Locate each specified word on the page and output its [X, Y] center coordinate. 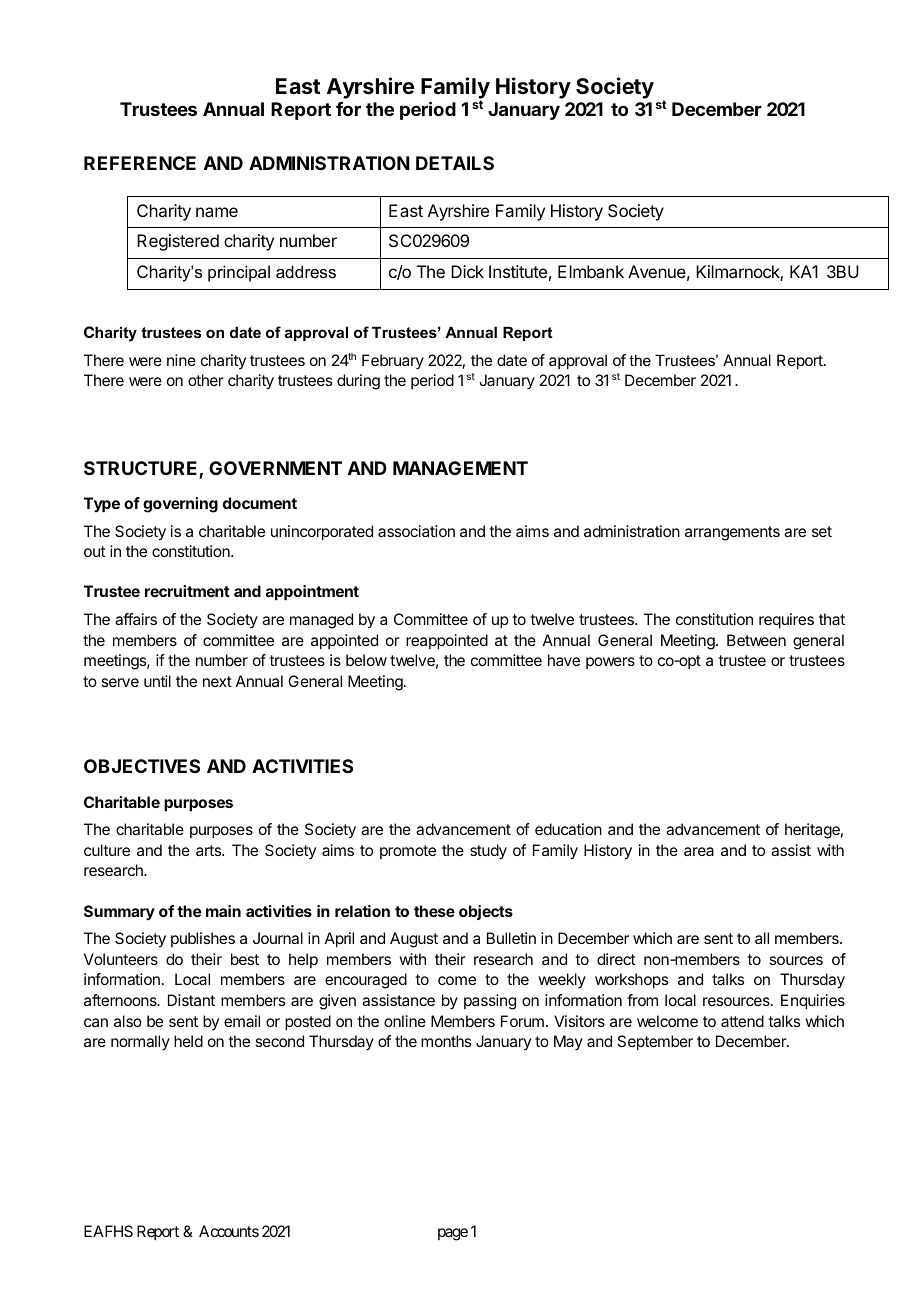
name [217, 212]
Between [756, 640]
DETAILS [455, 163]
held [188, 1041]
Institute [518, 271]
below [366, 660]
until [157, 681]
